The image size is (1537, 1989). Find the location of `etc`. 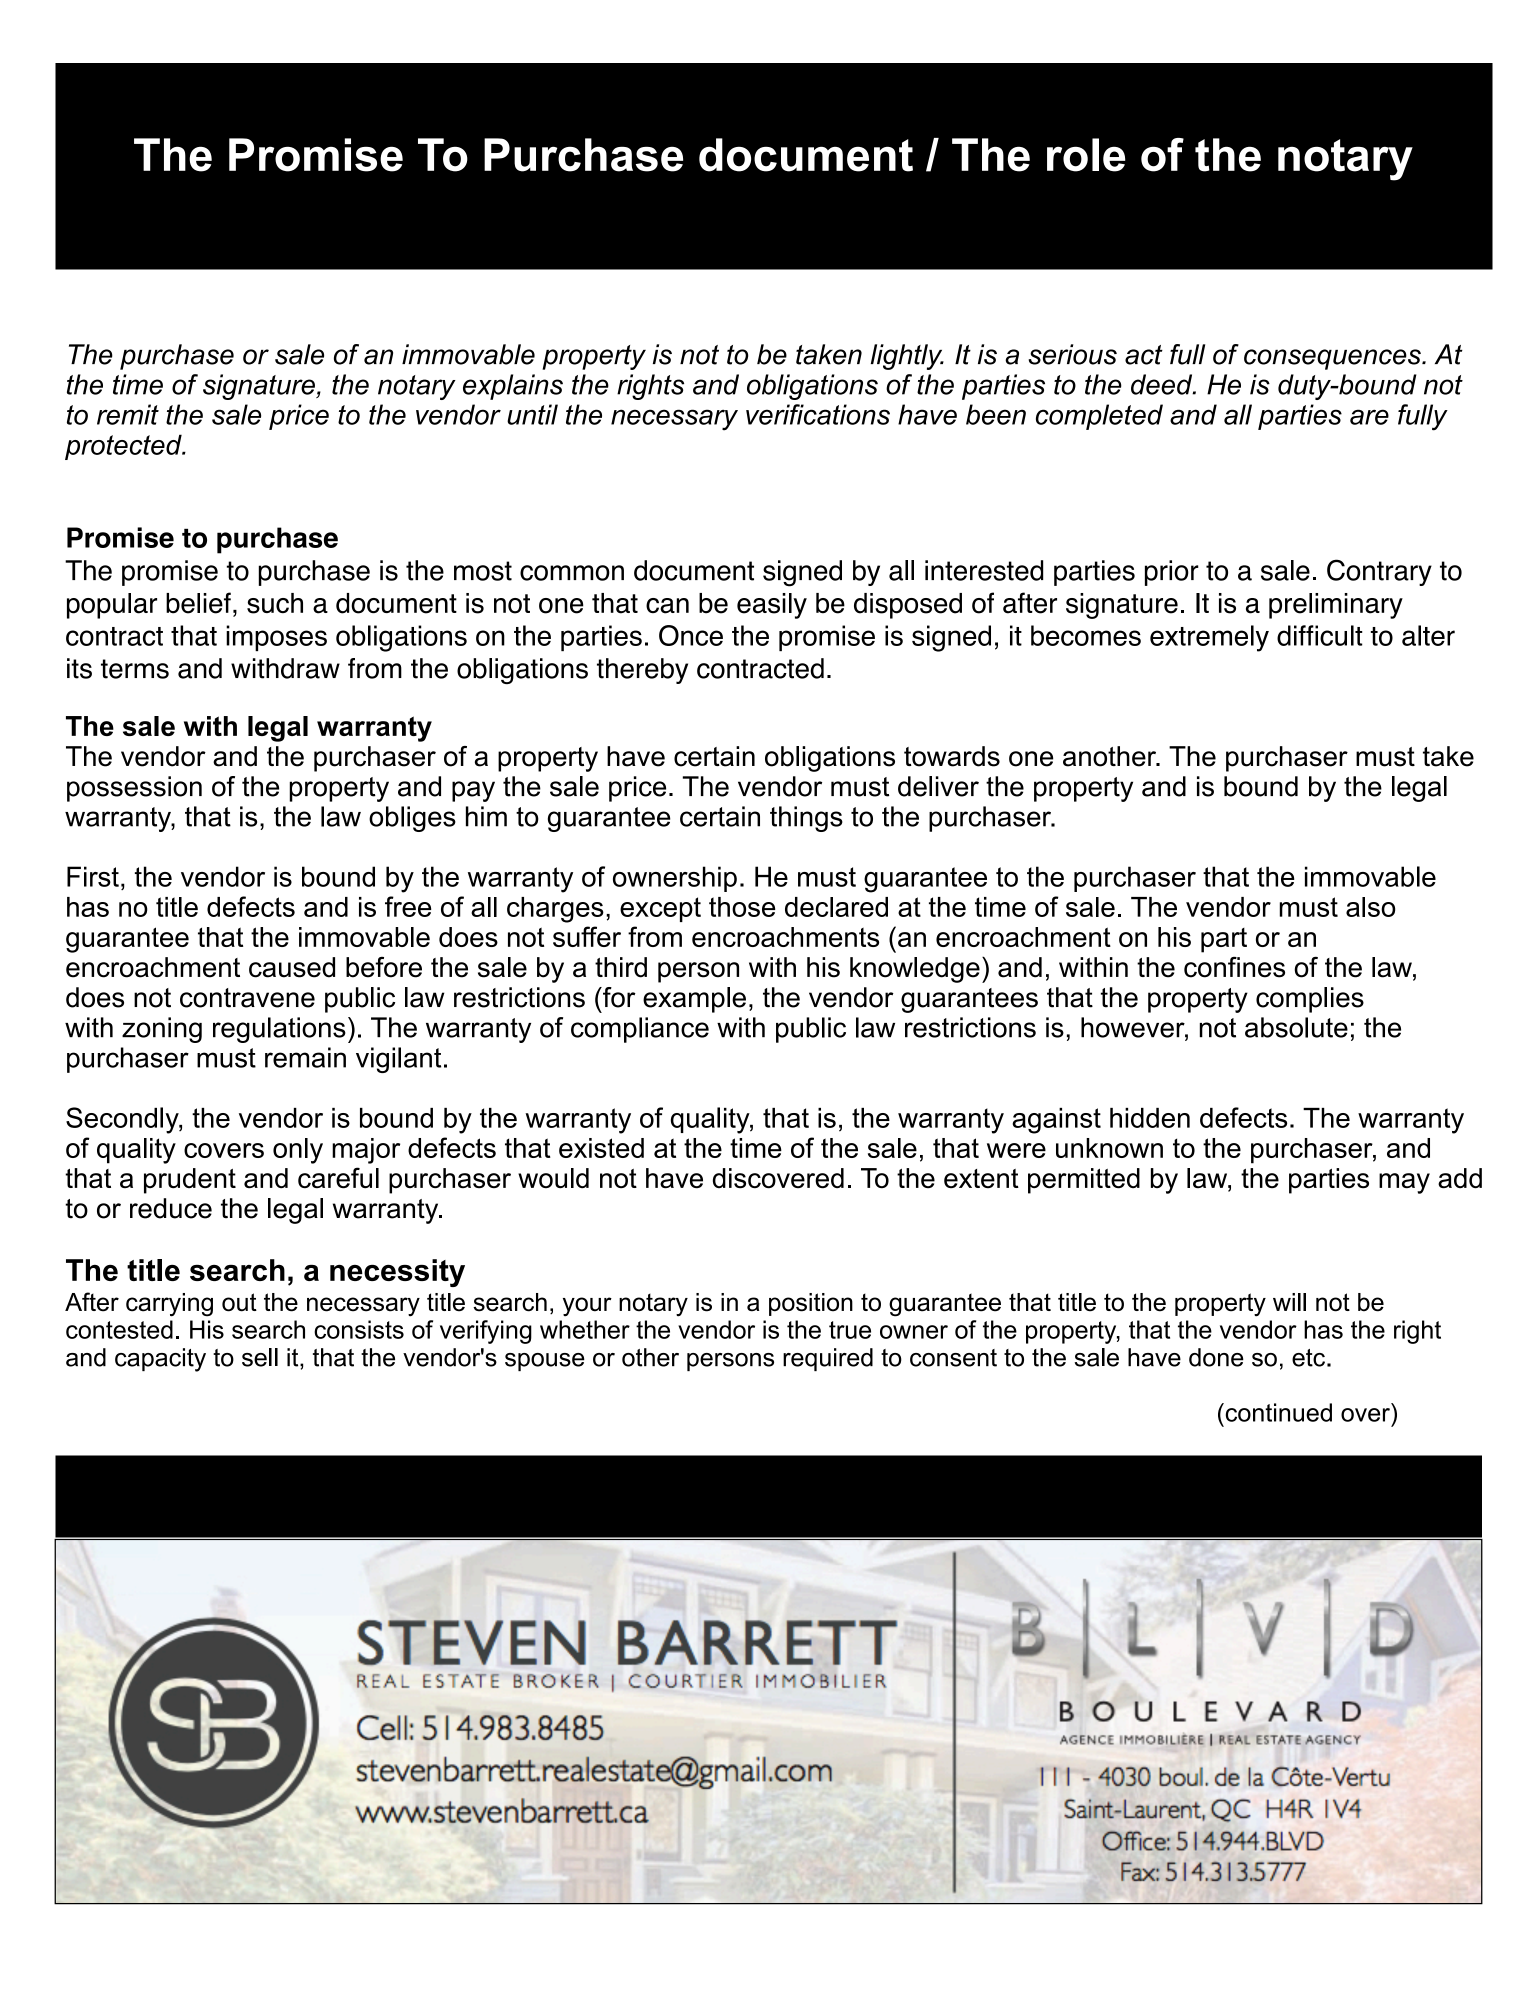

etc is located at coordinates (1308, 1358).
